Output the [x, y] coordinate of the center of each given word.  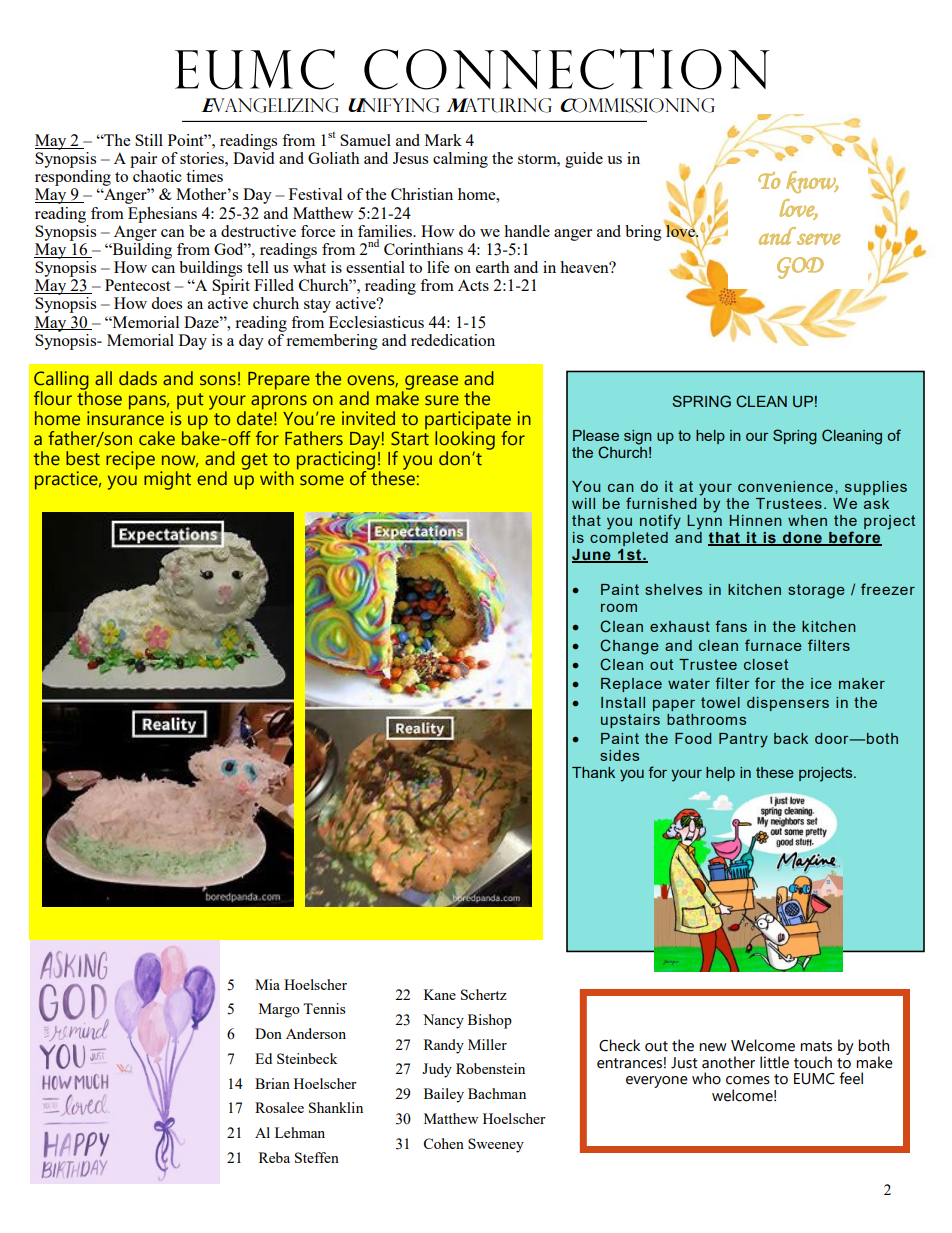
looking [465, 440]
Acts [473, 285]
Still [149, 140]
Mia [267, 984]
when [807, 520]
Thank [593, 772]
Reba [274, 1157]
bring [643, 233]
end [212, 478]
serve [819, 239]
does [166, 303]
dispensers [788, 704]
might [167, 480]
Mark [443, 140]
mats [816, 1046]
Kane [440, 994]
